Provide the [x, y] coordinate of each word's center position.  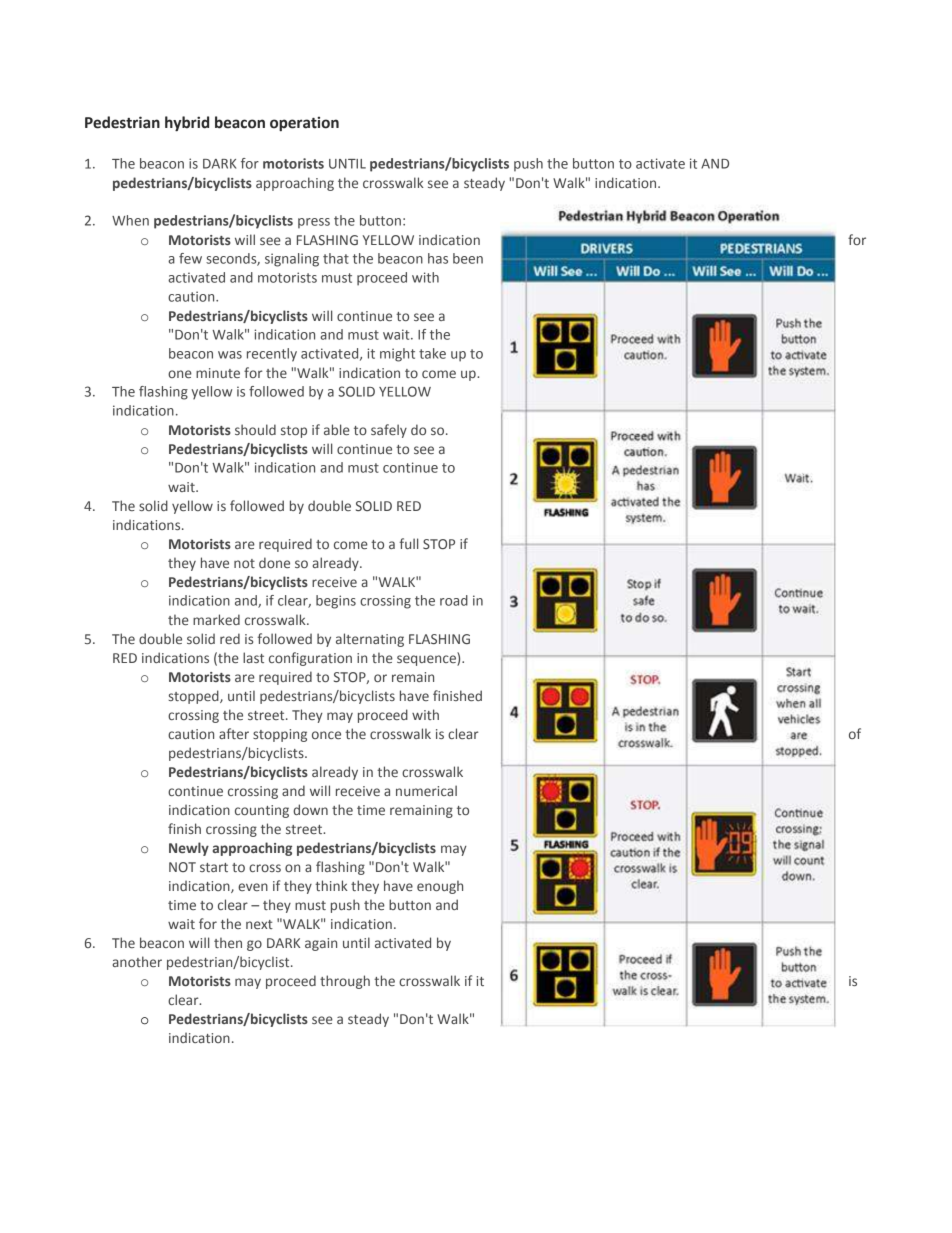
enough [440, 887]
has [438, 258]
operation [304, 123]
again [321, 944]
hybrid [187, 124]
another [137, 961]
